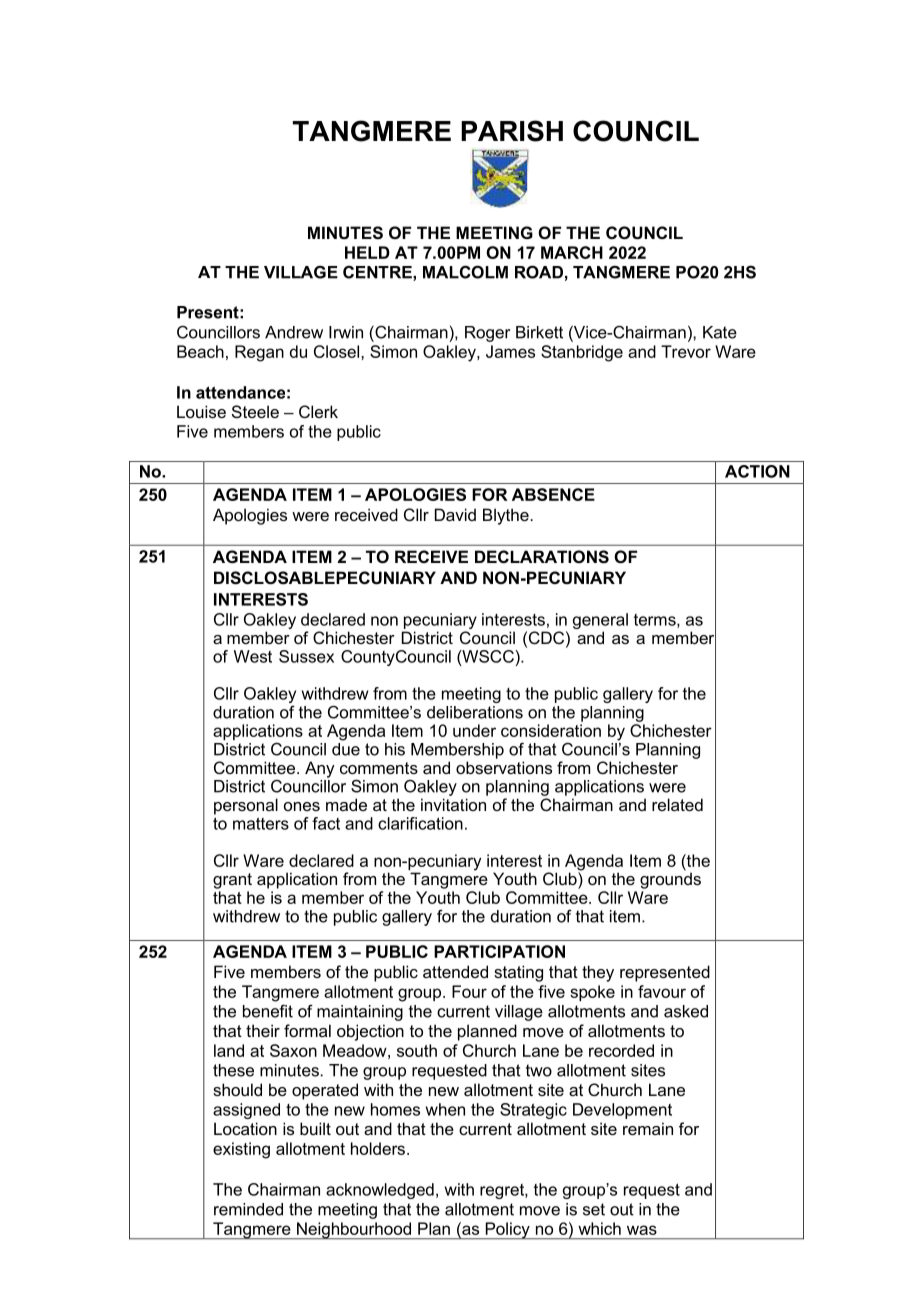  I want to click on PARISH, so click(512, 131).
